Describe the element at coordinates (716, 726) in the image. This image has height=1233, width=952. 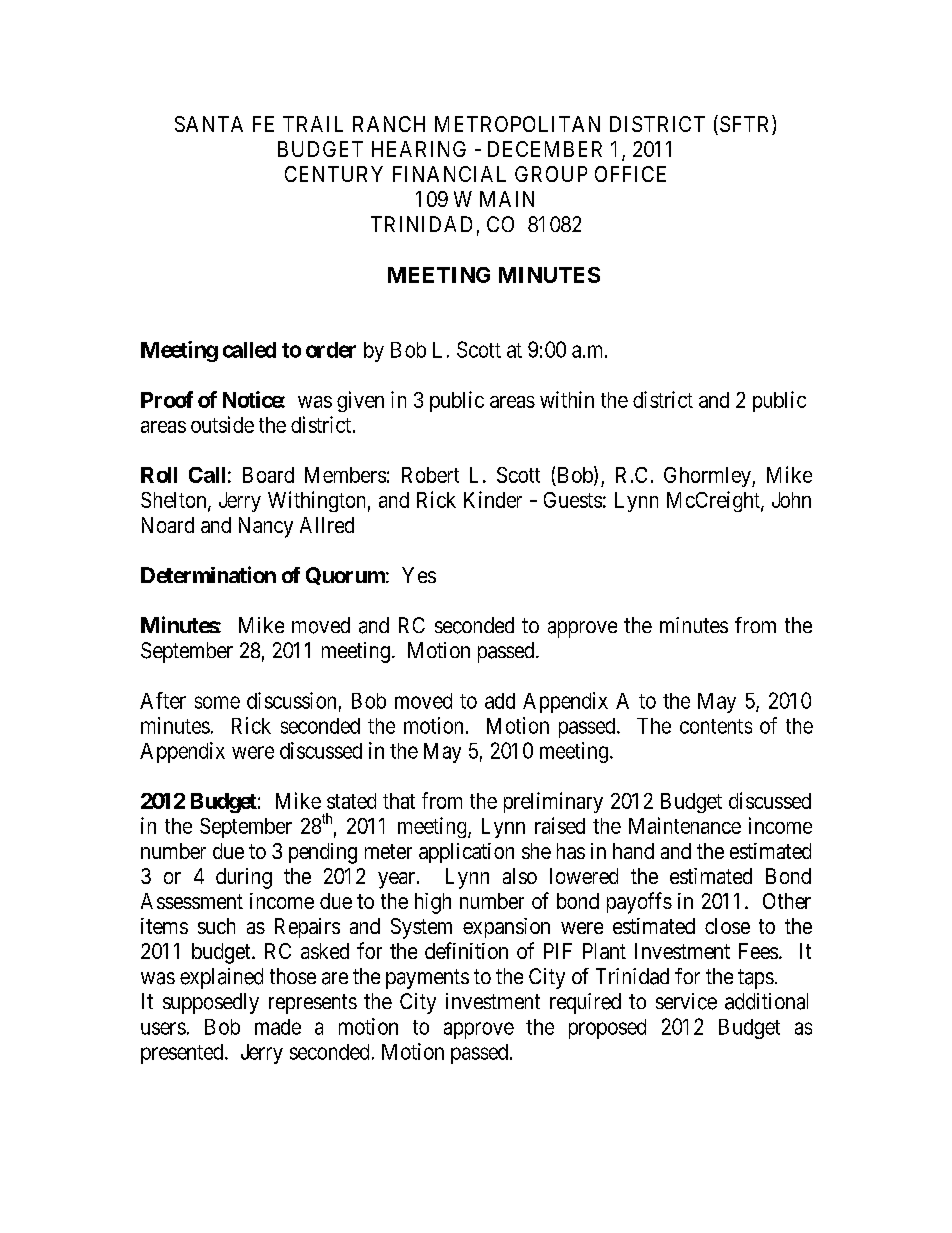
I see `contents` at that location.
